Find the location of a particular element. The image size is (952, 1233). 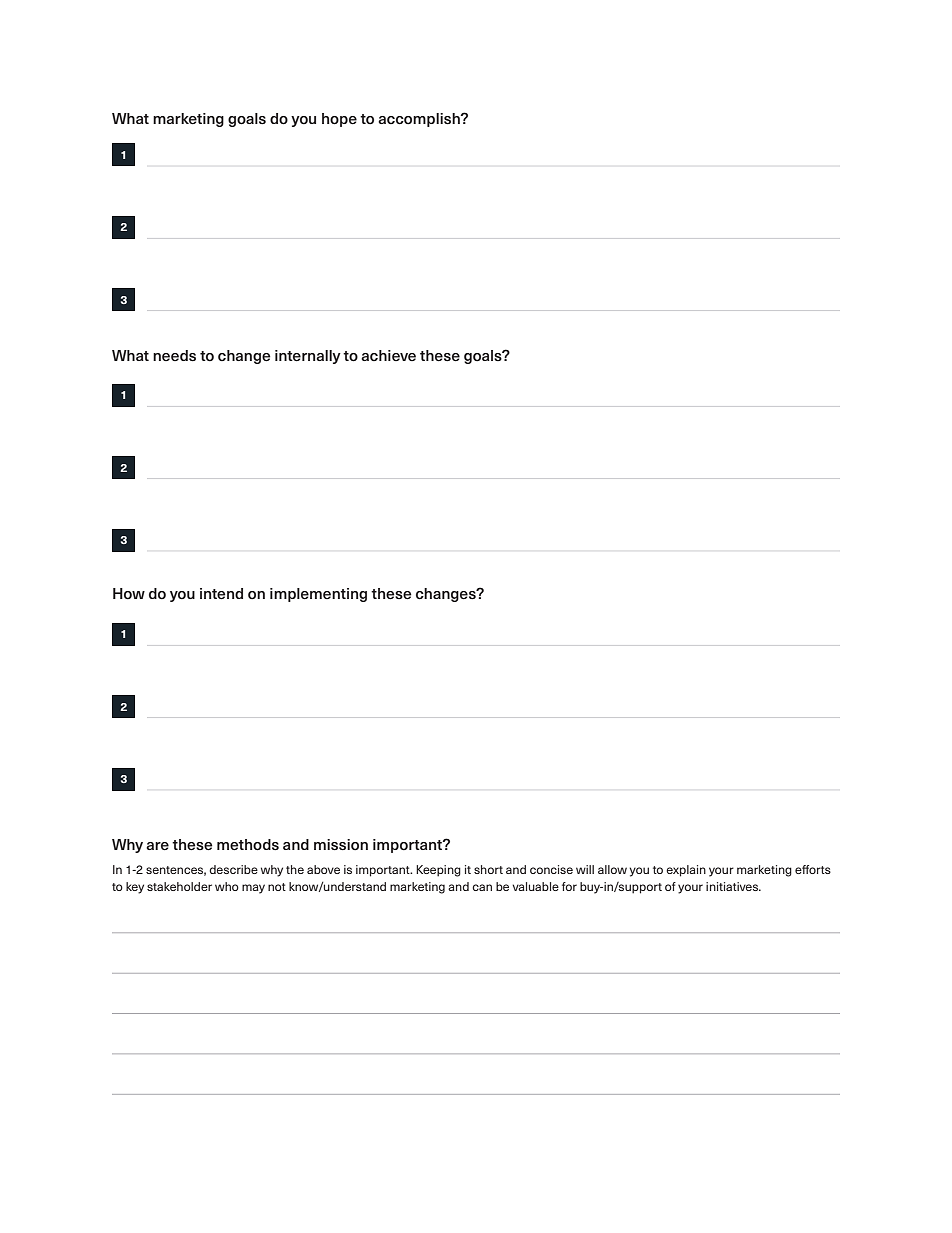

mission is located at coordinates (341, 845).
